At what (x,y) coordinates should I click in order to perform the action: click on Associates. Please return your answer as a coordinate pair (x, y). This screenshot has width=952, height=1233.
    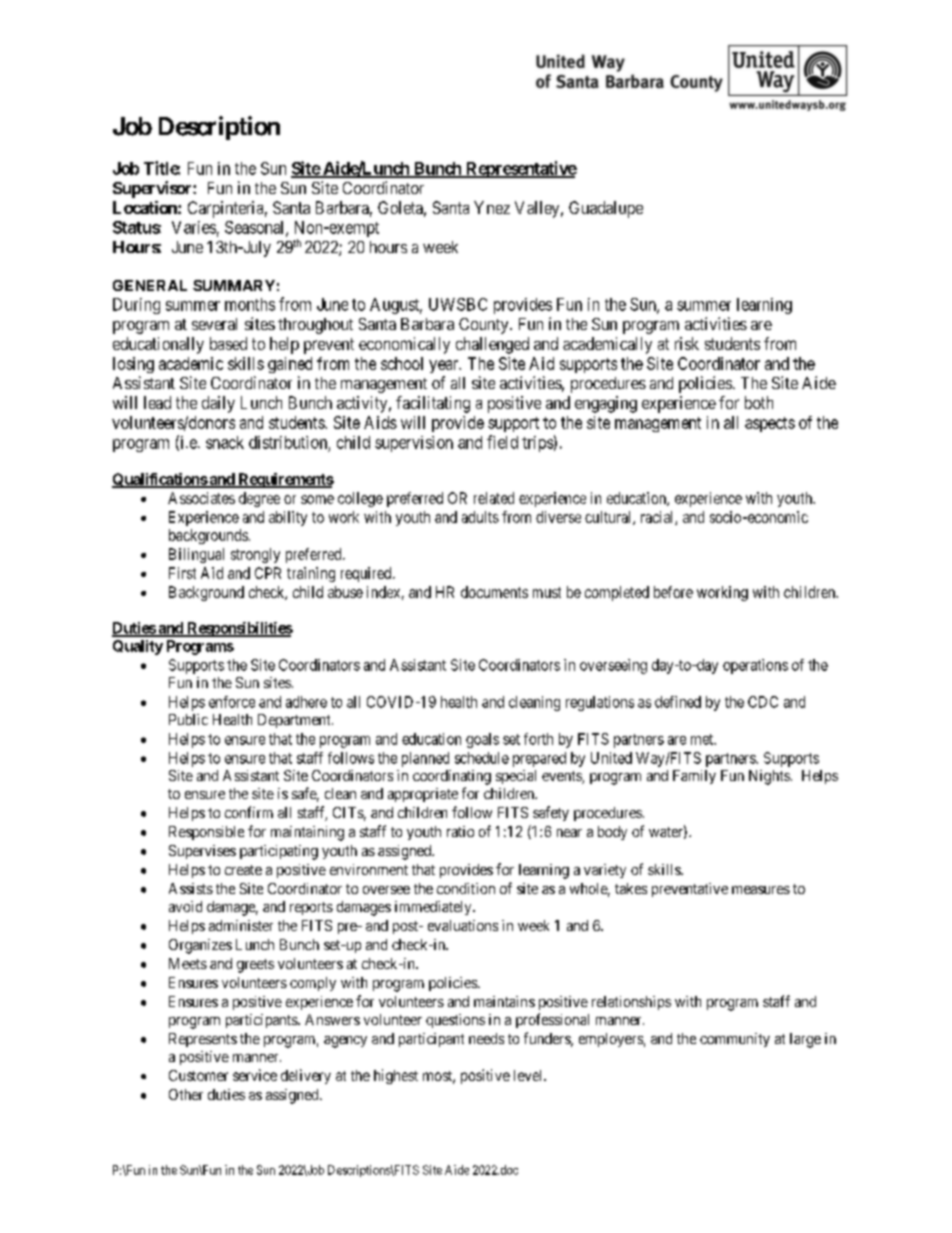
    Looking at the image, I should click on (201, 498).
